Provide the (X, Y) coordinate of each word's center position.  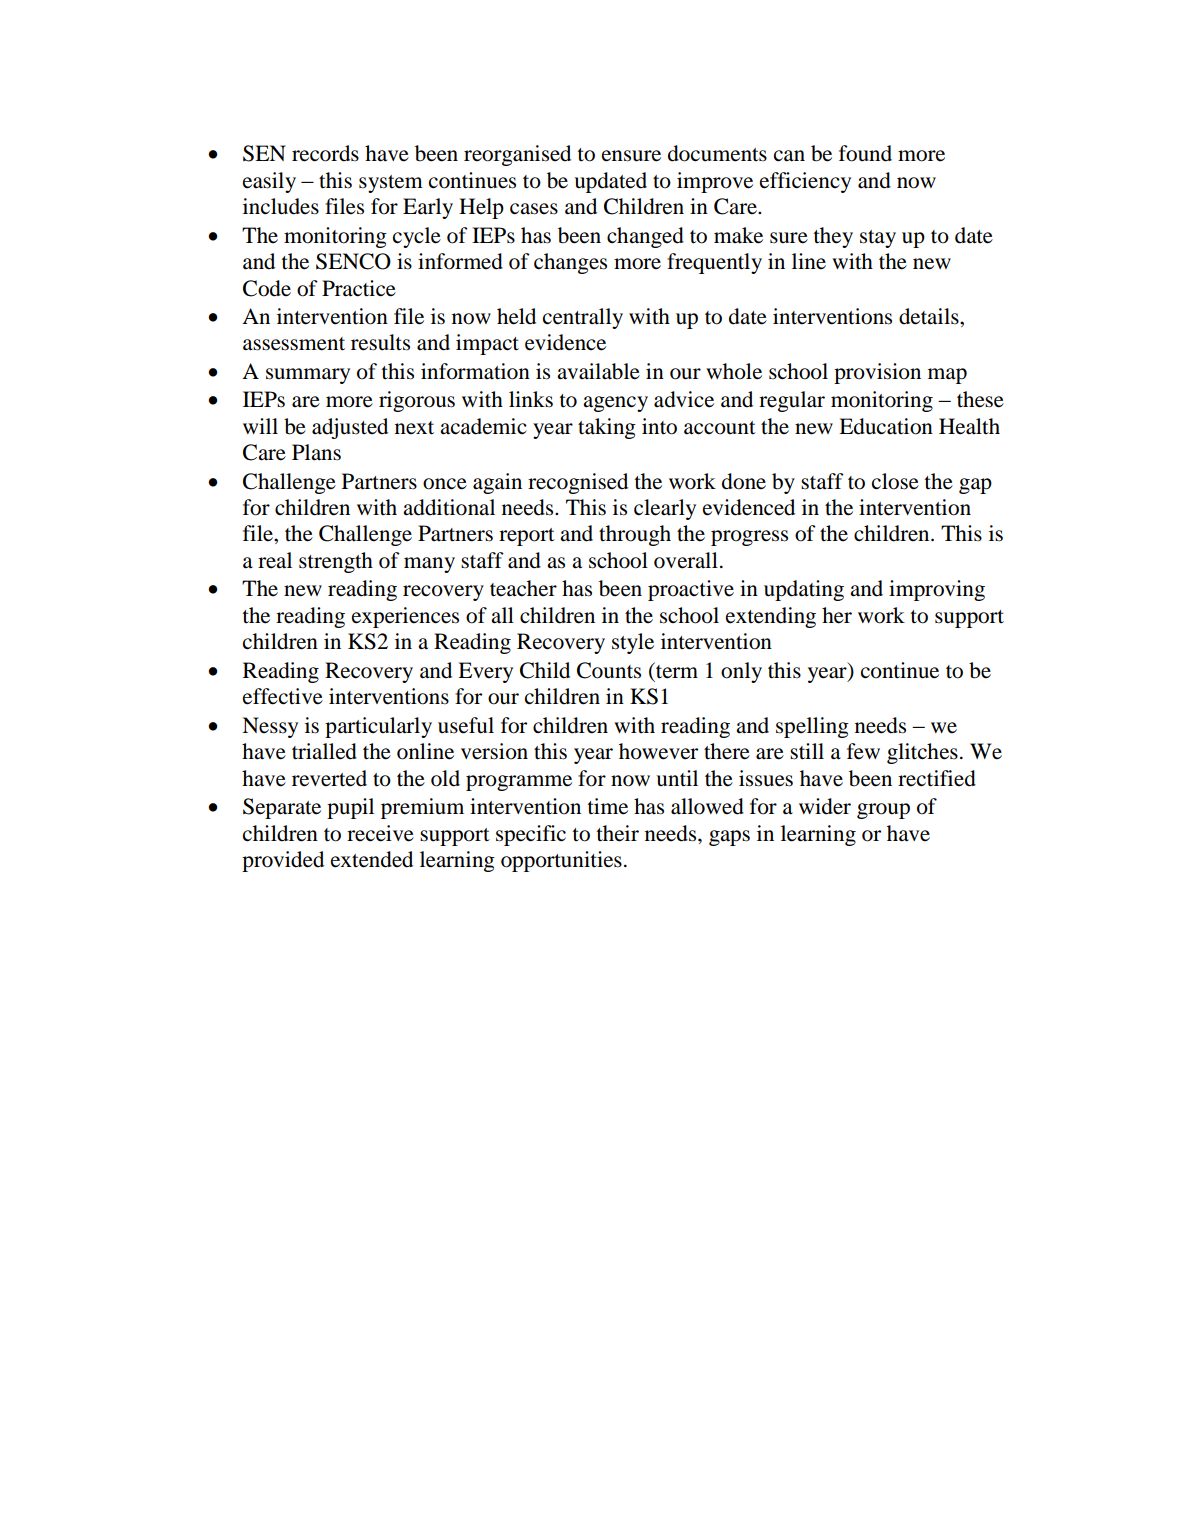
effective (283, 696)
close (895, 481)
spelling (812, 727)
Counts (609, 670)
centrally (583, 318)
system (391, 184)
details (930, 316)
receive (380, 833)
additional (449, 507)
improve (715, 182)
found (865, 153)
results (380, 342)
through (635, 535)
